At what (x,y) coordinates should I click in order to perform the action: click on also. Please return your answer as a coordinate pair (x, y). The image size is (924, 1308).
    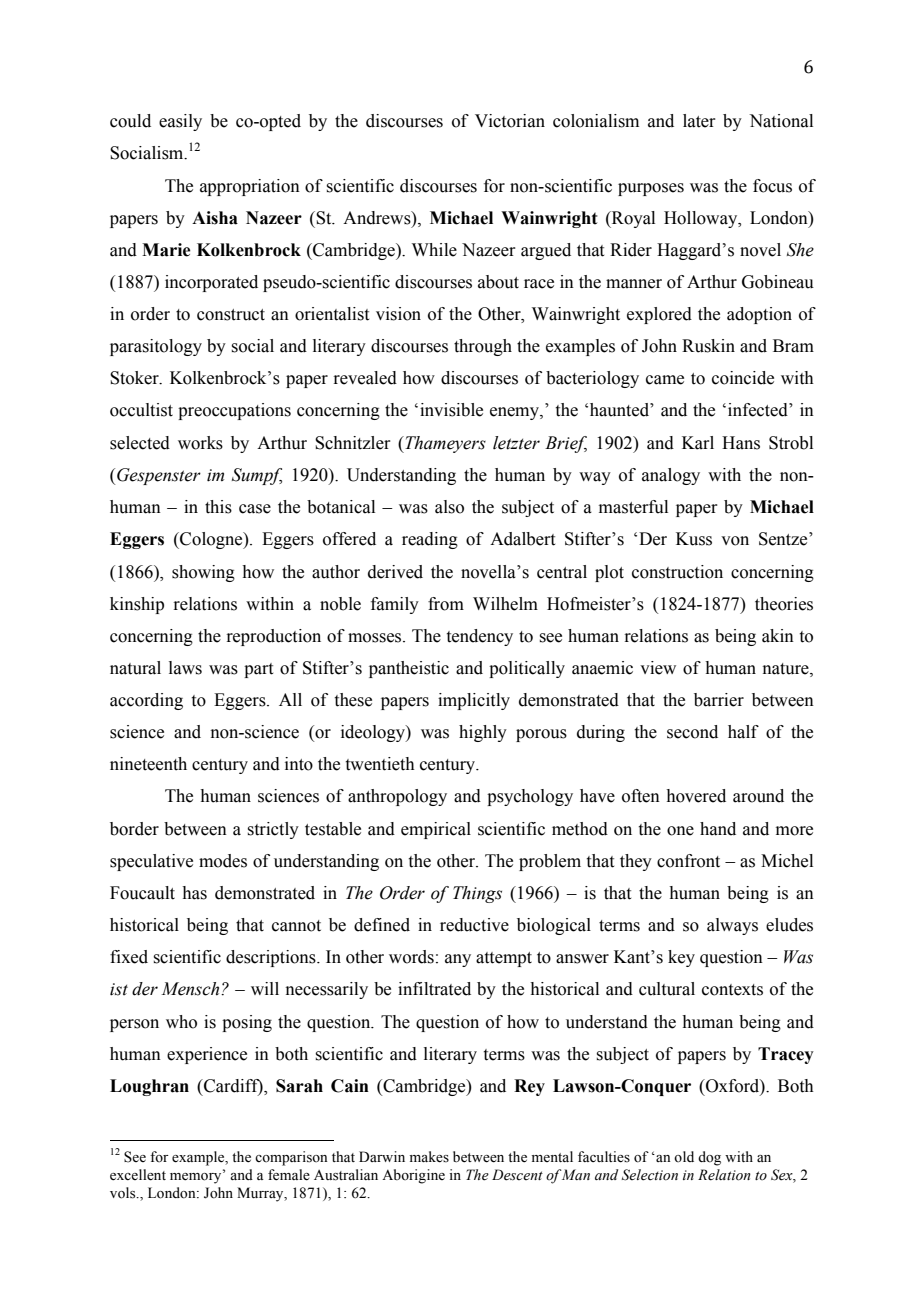
    Looking at the image, I should click on (449, 507).
